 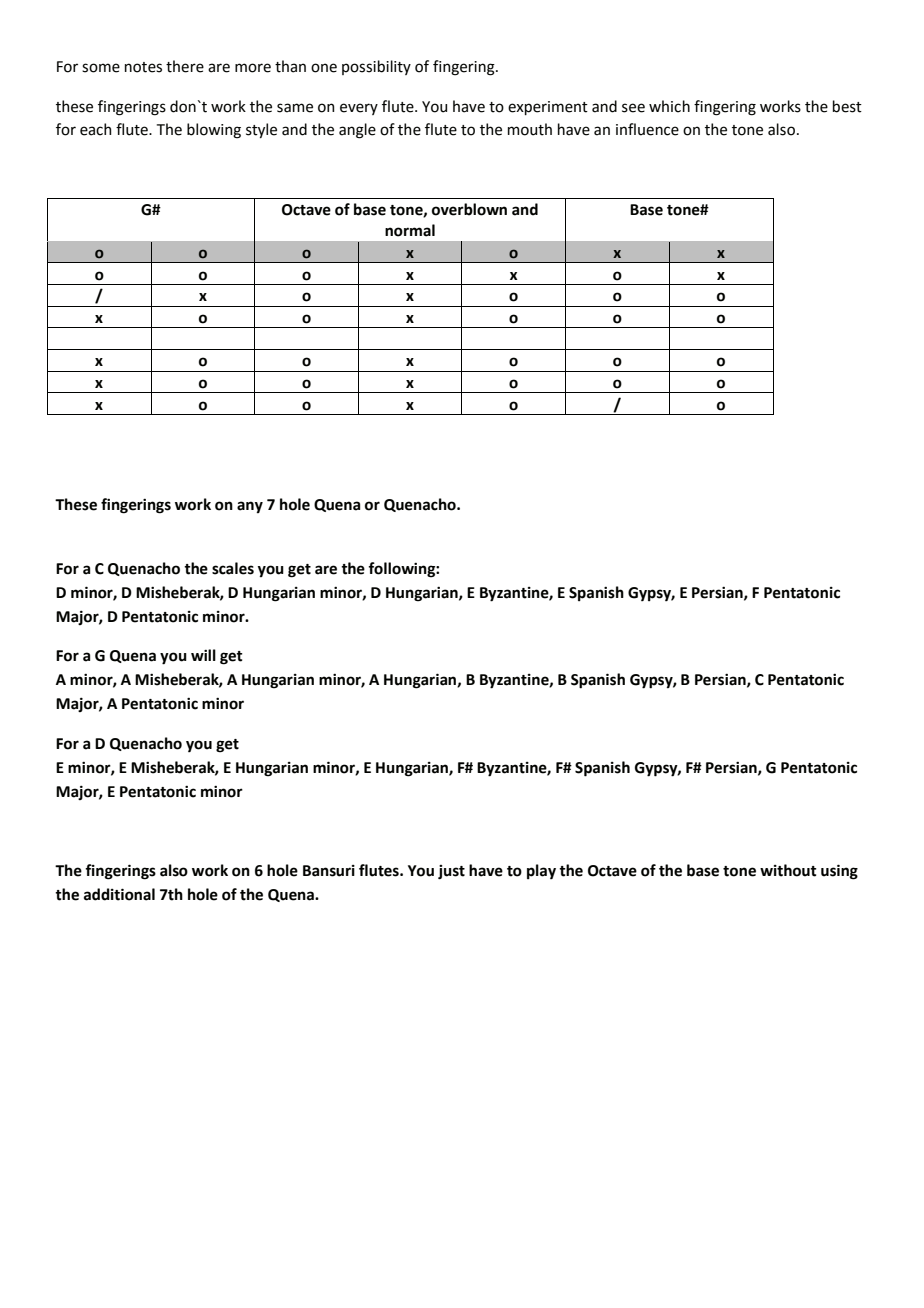 I want to click on there, so click(x=185, y=66).
